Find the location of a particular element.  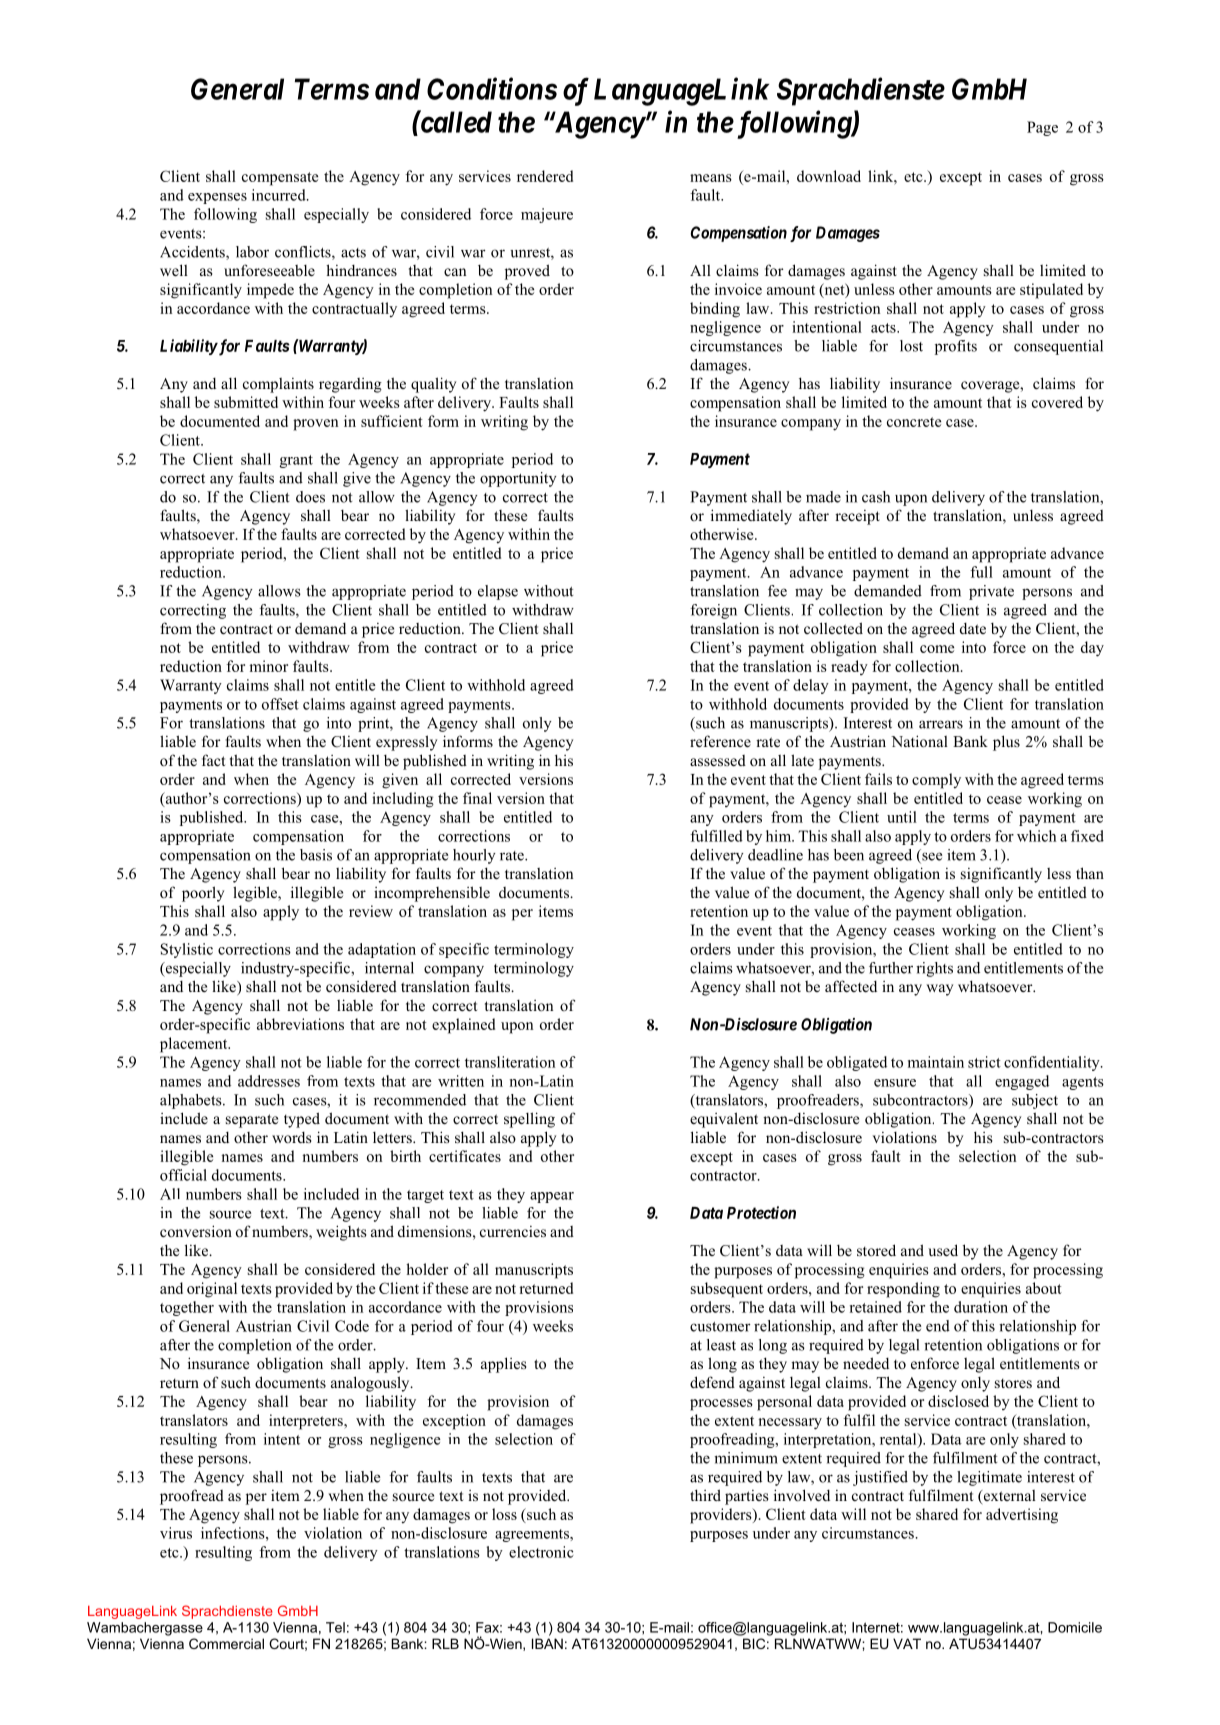

used is located at coordinates (943, 1250).
